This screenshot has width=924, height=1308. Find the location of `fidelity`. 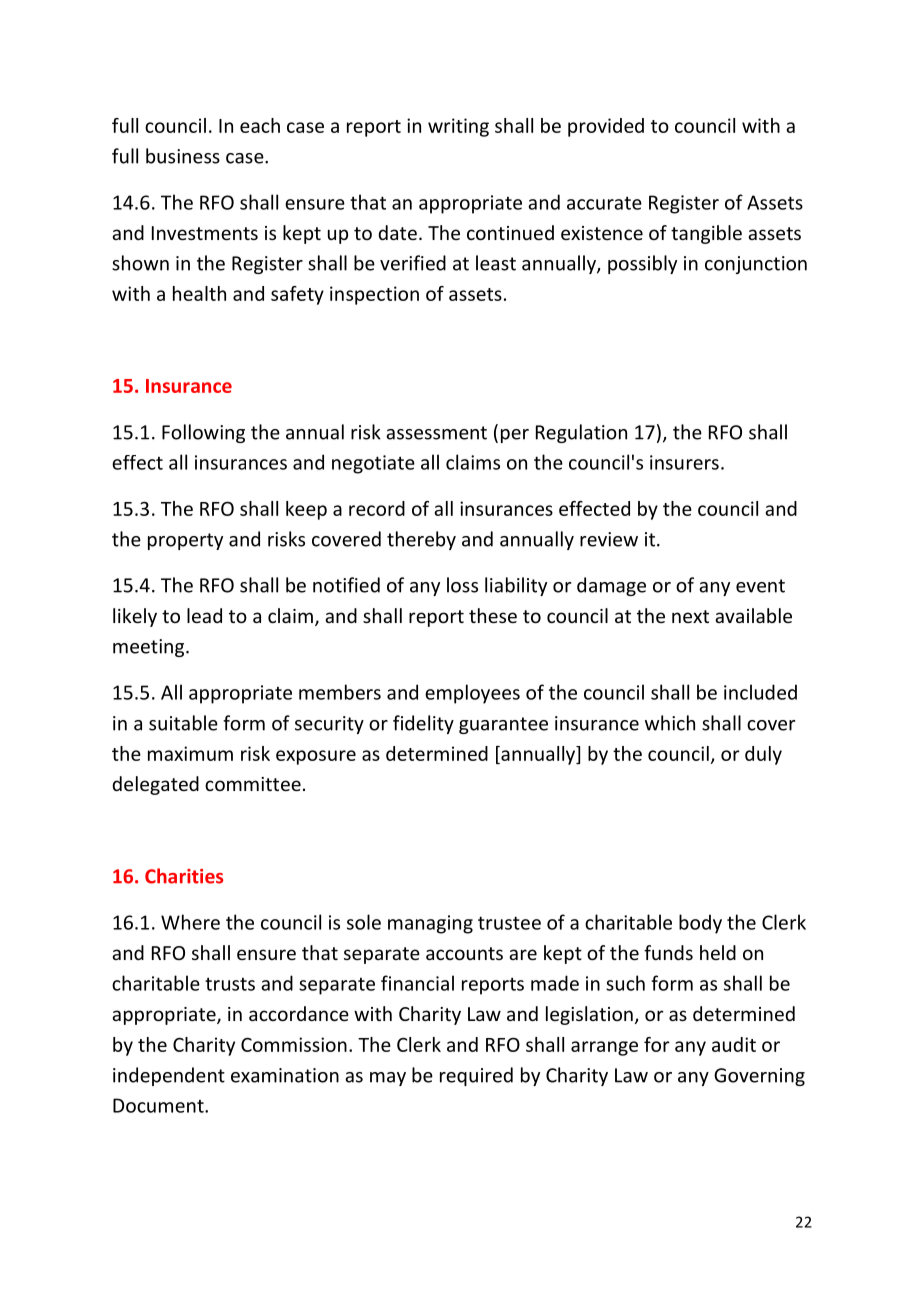

fidelity is located at coordinates (423, 724).
